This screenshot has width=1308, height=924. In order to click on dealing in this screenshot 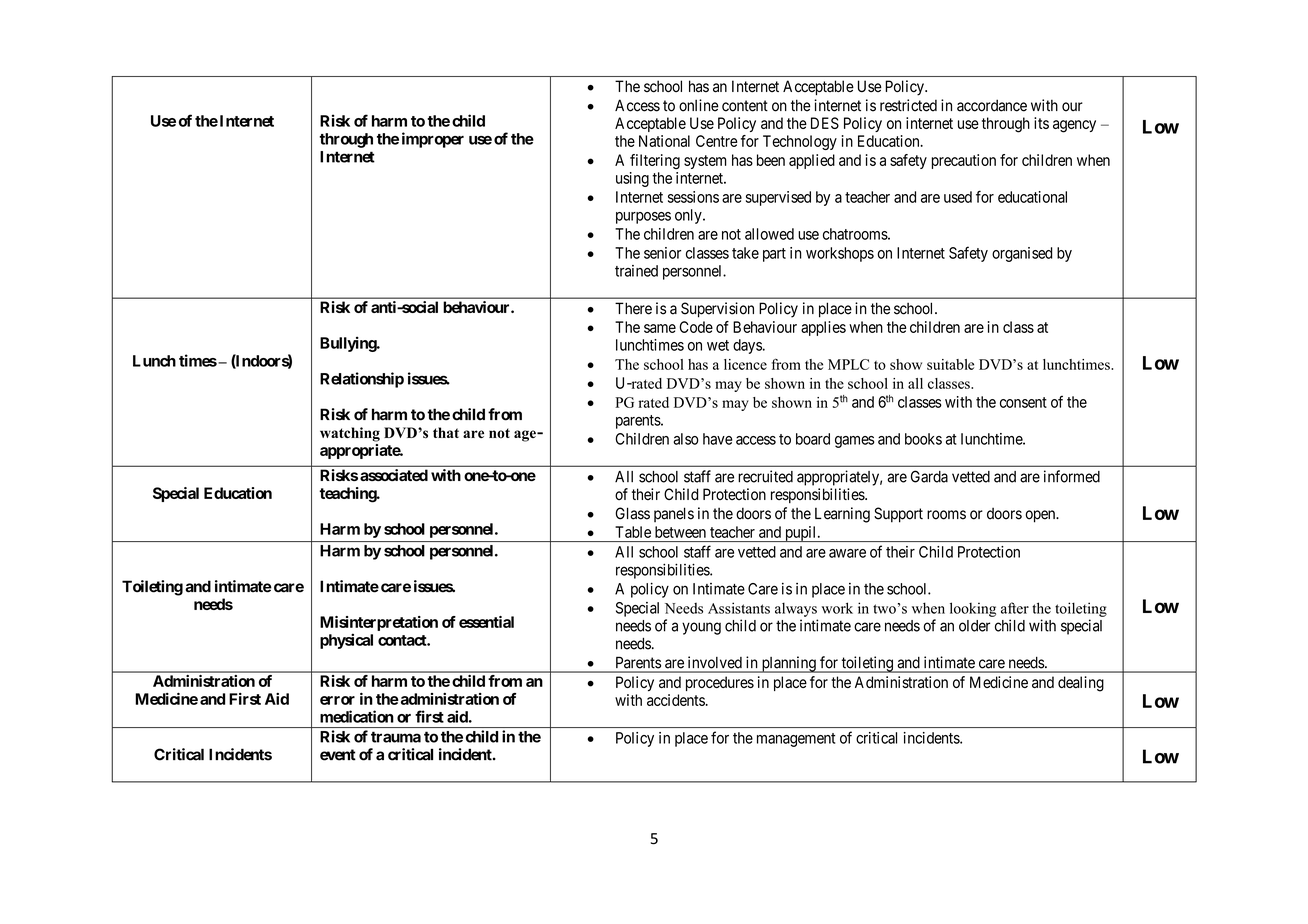, I will do `click(1081, 684)`.
